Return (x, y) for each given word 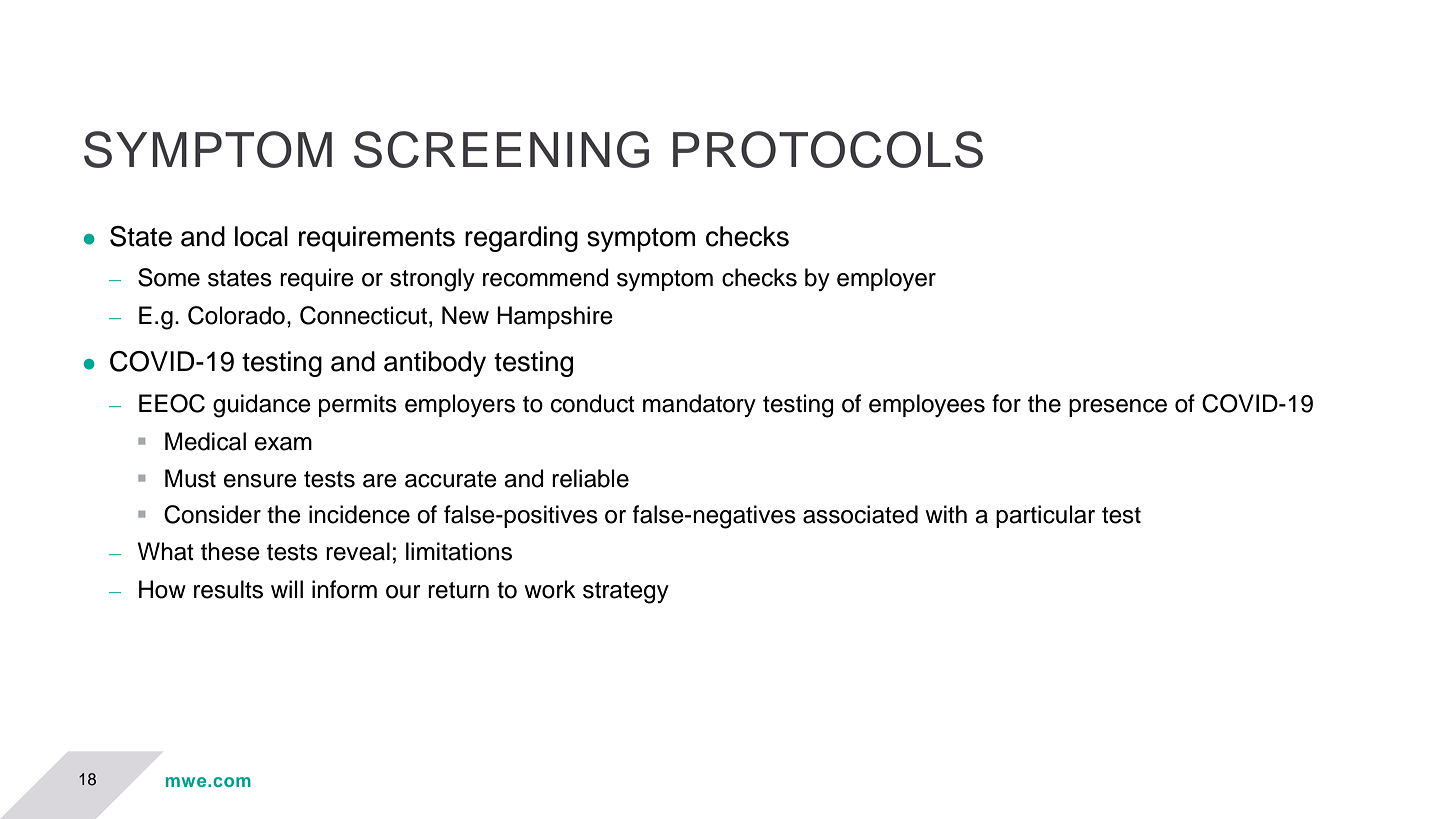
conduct (593, 403)
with (946, 514)
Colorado (236, 315)
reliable (590, 478)
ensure (260, 481)
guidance (262, 406)
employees (927, 405)
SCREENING (501, 149)
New (465, 315)
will (287, 589)
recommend (546, 277)
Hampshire (555, 317)
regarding (521, 239)
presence (1118, 408)
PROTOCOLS (828, 149)
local (261, 236)
